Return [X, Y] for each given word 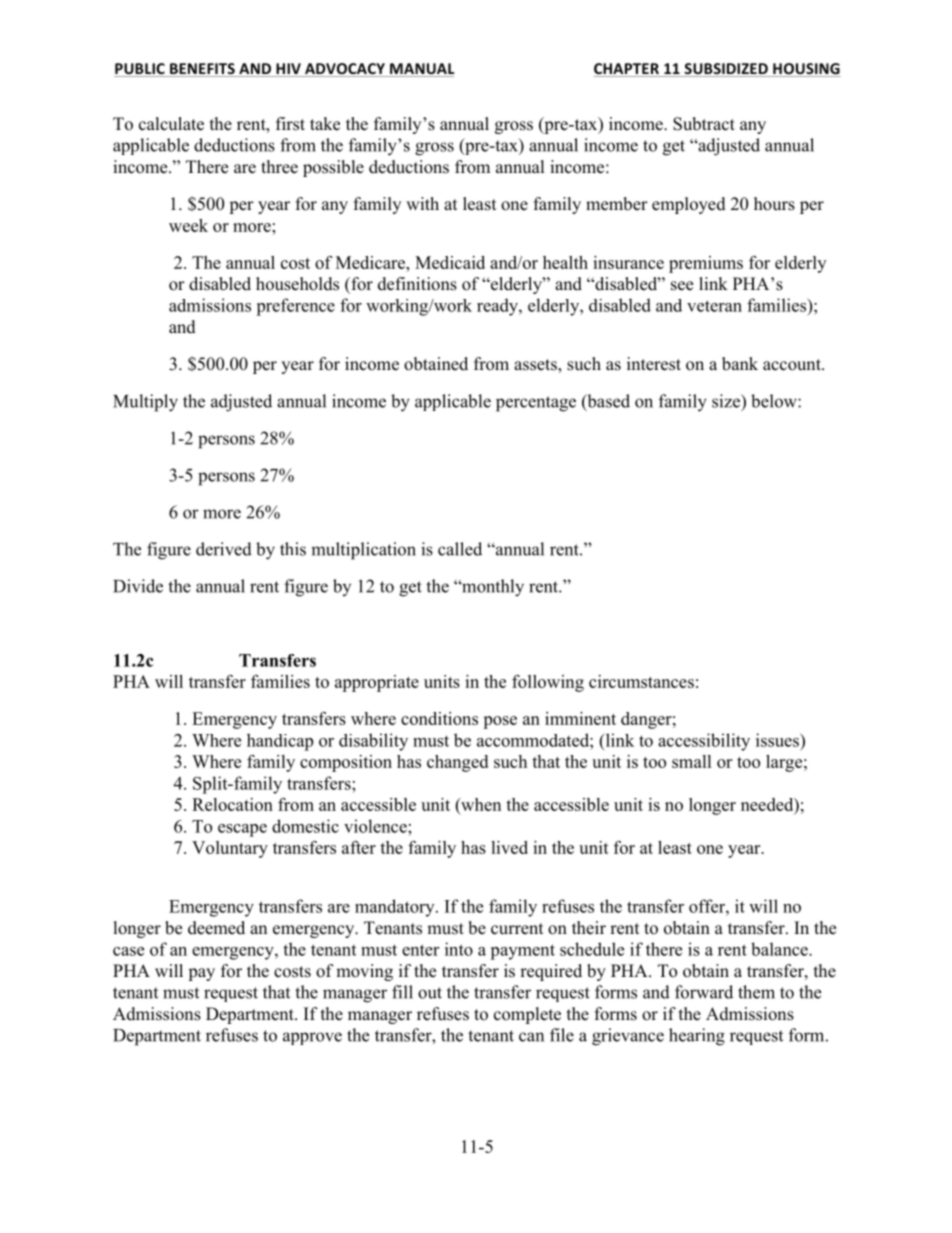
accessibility [704, 742]
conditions [439, 718]
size [727, 401]
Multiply [145, 403]
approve [312, 1038]
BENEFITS [202, 70]
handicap [280, 742]
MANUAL [421, 70]
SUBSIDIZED [726, 70]
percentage [536, 404]
